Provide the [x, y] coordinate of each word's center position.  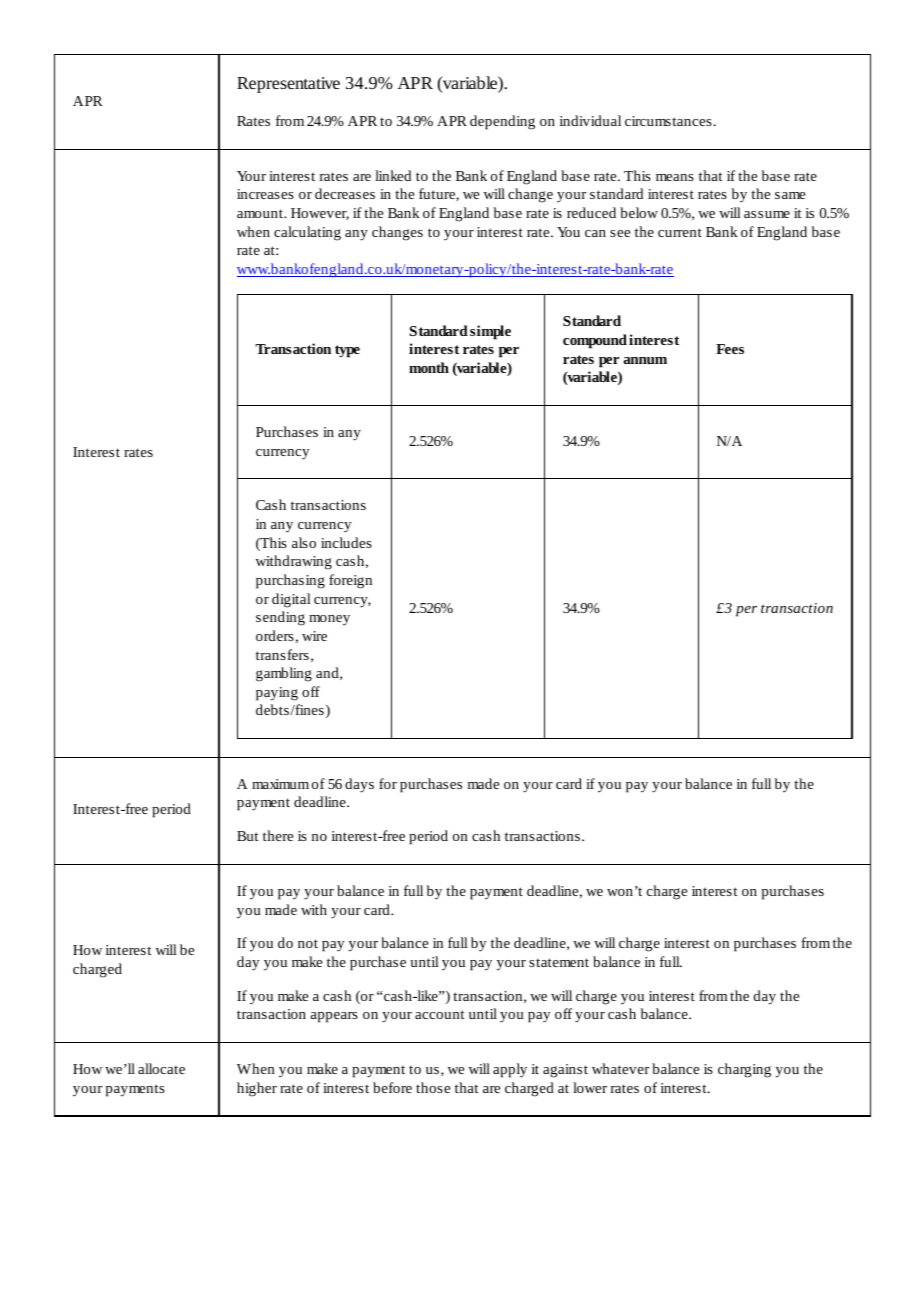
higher [257, 1089]
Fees [730, 349]
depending [502, 122]
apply [510, 1070]
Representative [288, 85]
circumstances [668, 121]
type [347, 351]
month [429, 367]
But [248, 836]
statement [559, 962]
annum [645, 360]
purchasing [290, 581]
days [359, 785]
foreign [350, 581]
